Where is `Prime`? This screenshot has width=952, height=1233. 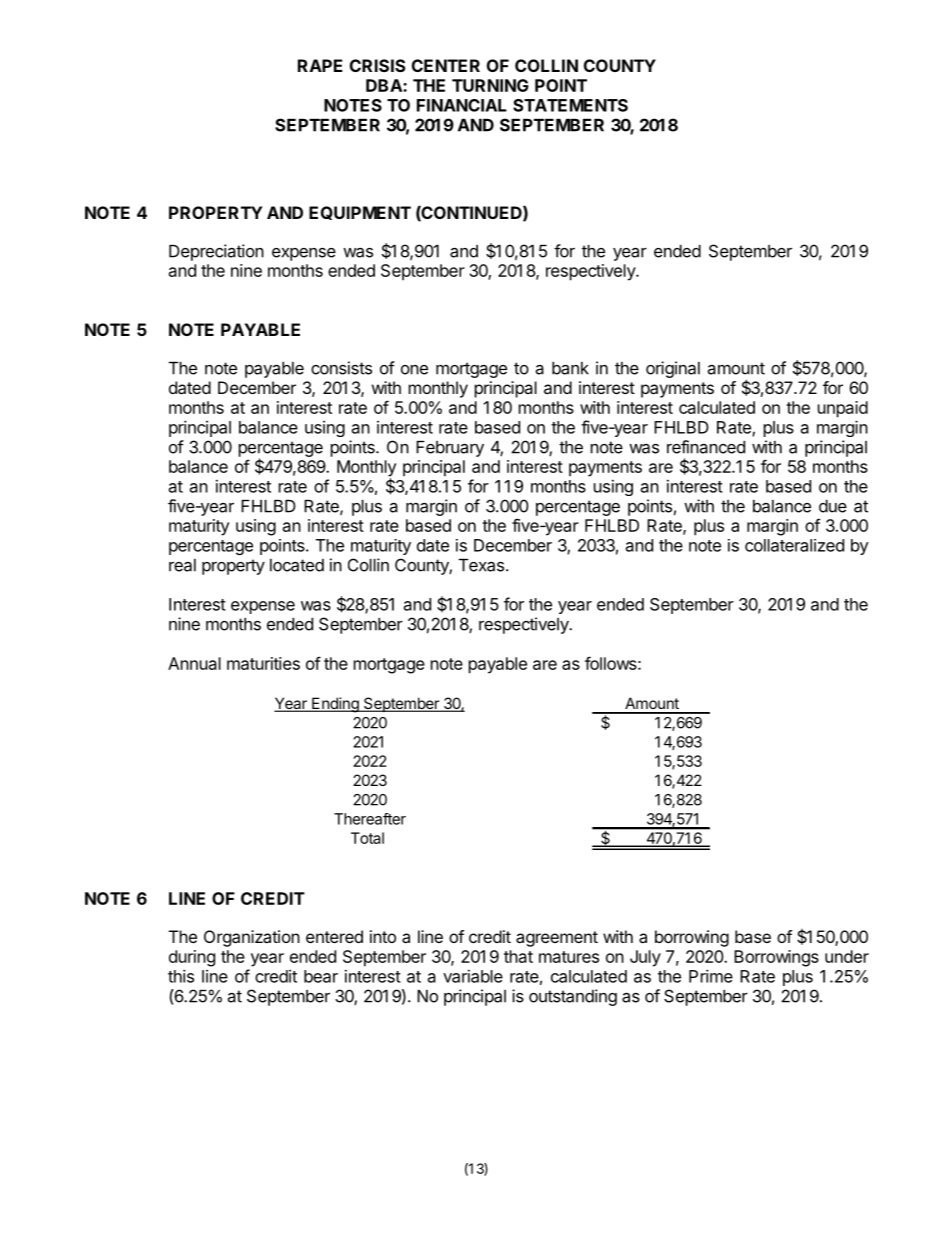
Prime is located at coordinates (711, 976).
